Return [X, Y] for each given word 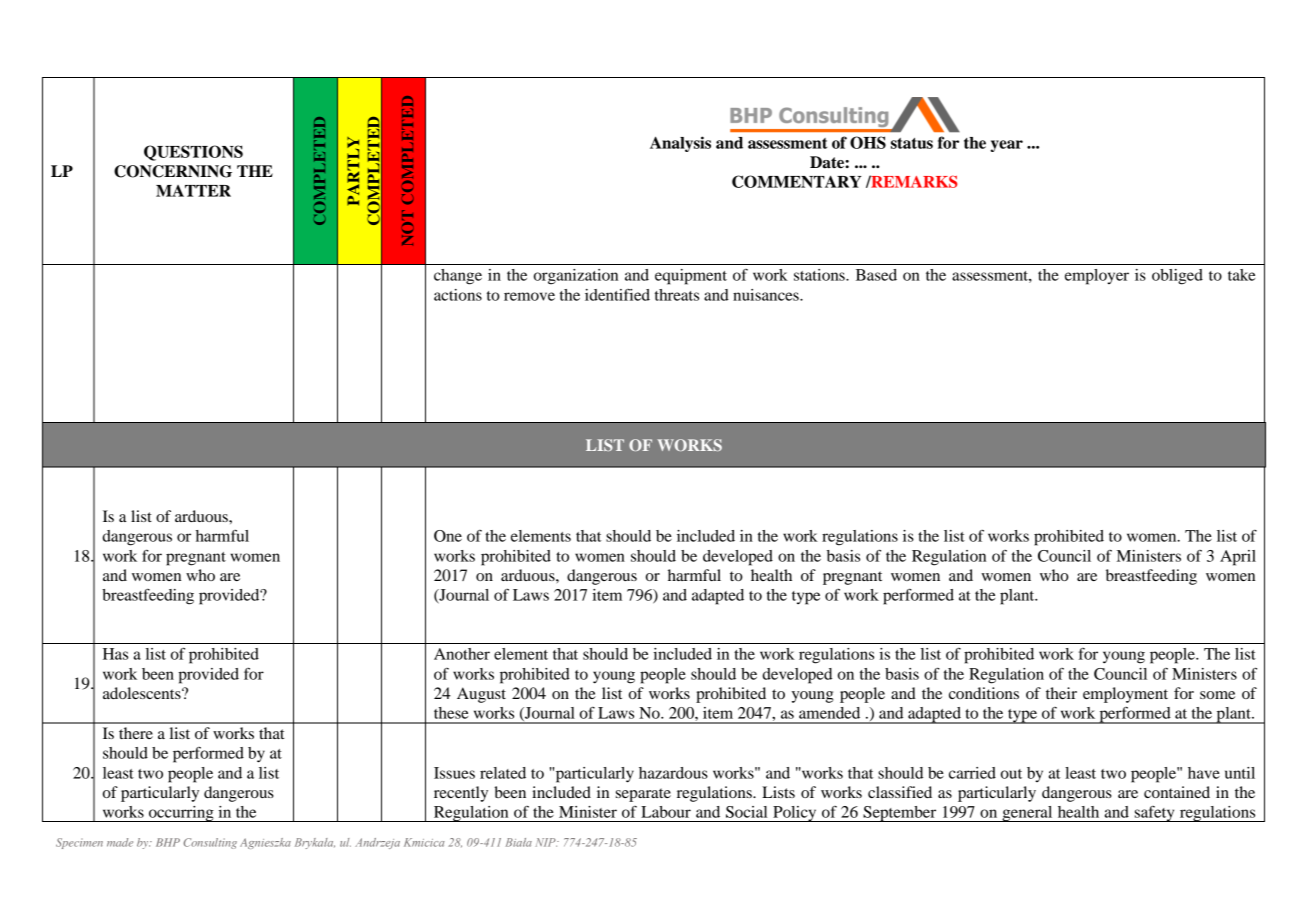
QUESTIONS [193, 153]
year [1006, 146]
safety [1155, 814]
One [448, 536]
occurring [181, 814]
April [1238, 558]
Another [462, 654]
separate [643, 795]
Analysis [680, 144]
